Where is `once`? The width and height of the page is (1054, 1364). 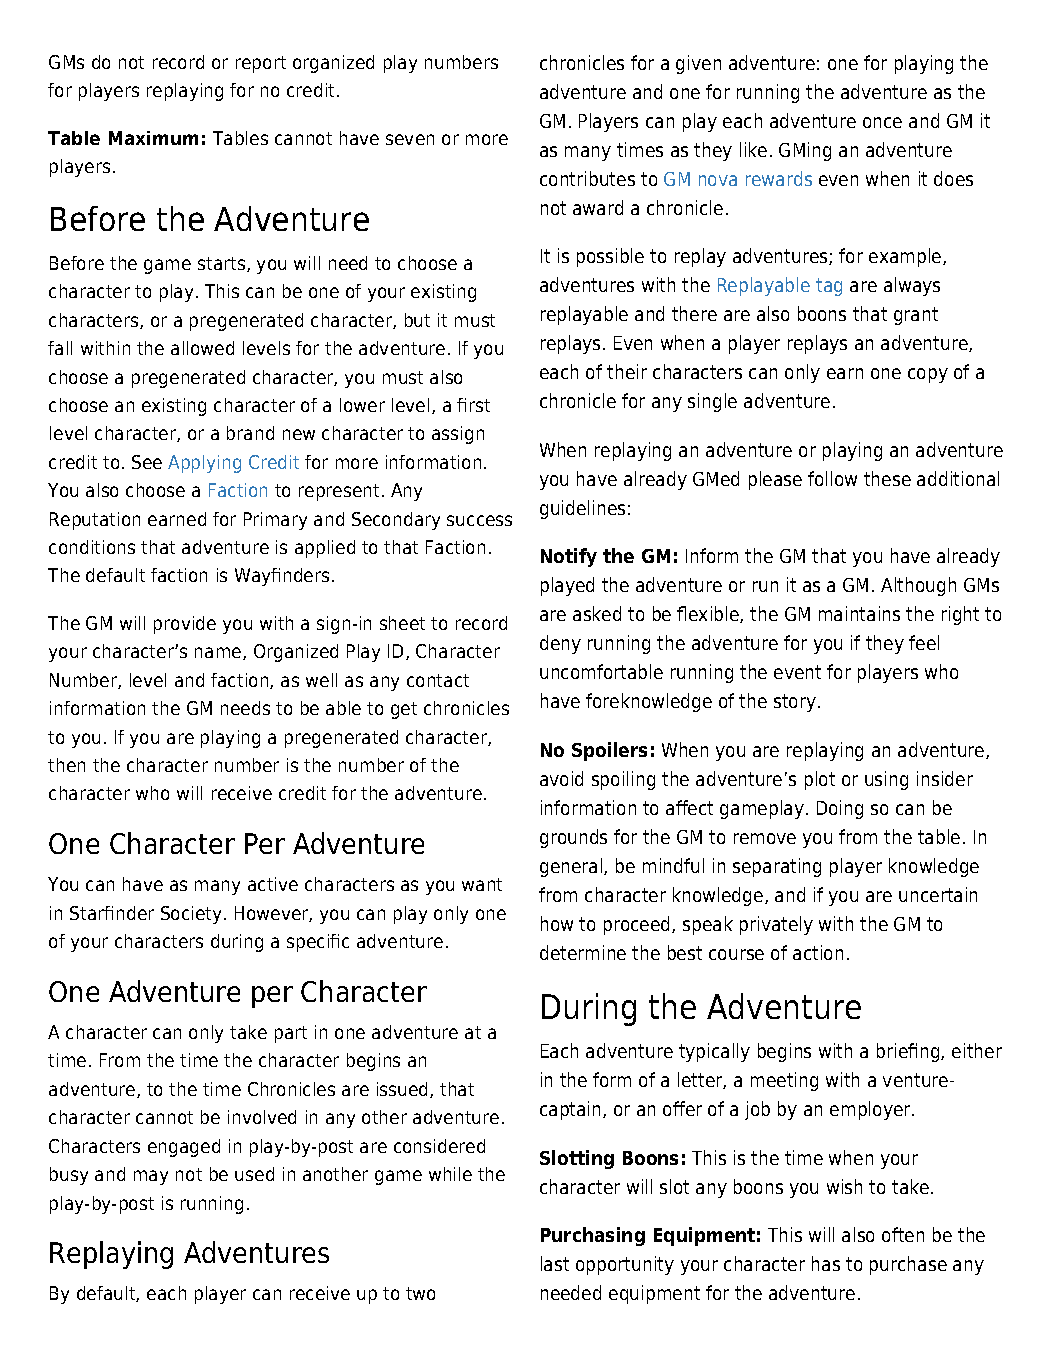 once is located at coordinates (882, 122).
